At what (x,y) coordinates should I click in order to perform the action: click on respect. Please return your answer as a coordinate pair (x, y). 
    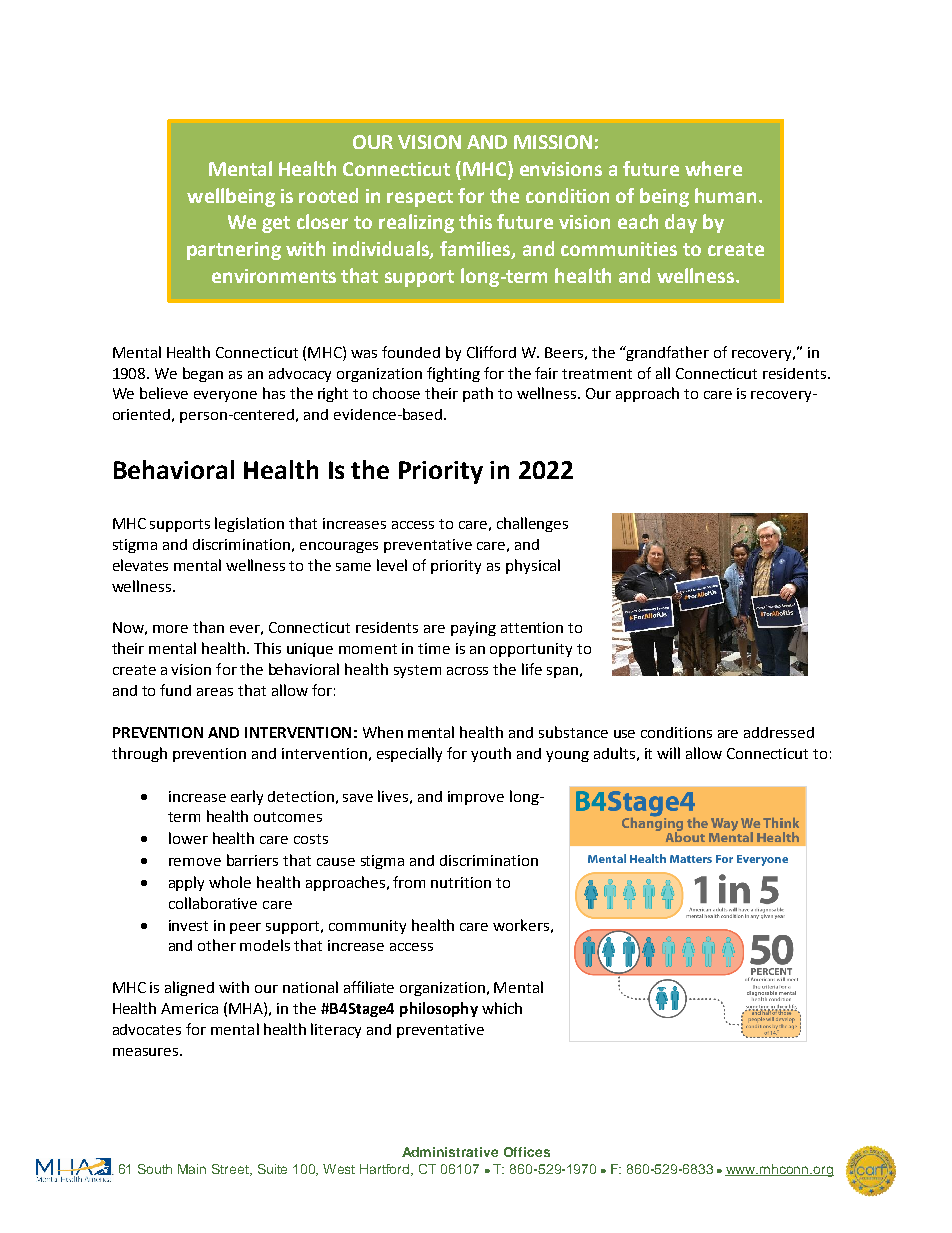
    Looking at the image, I should click on (420, 198).
